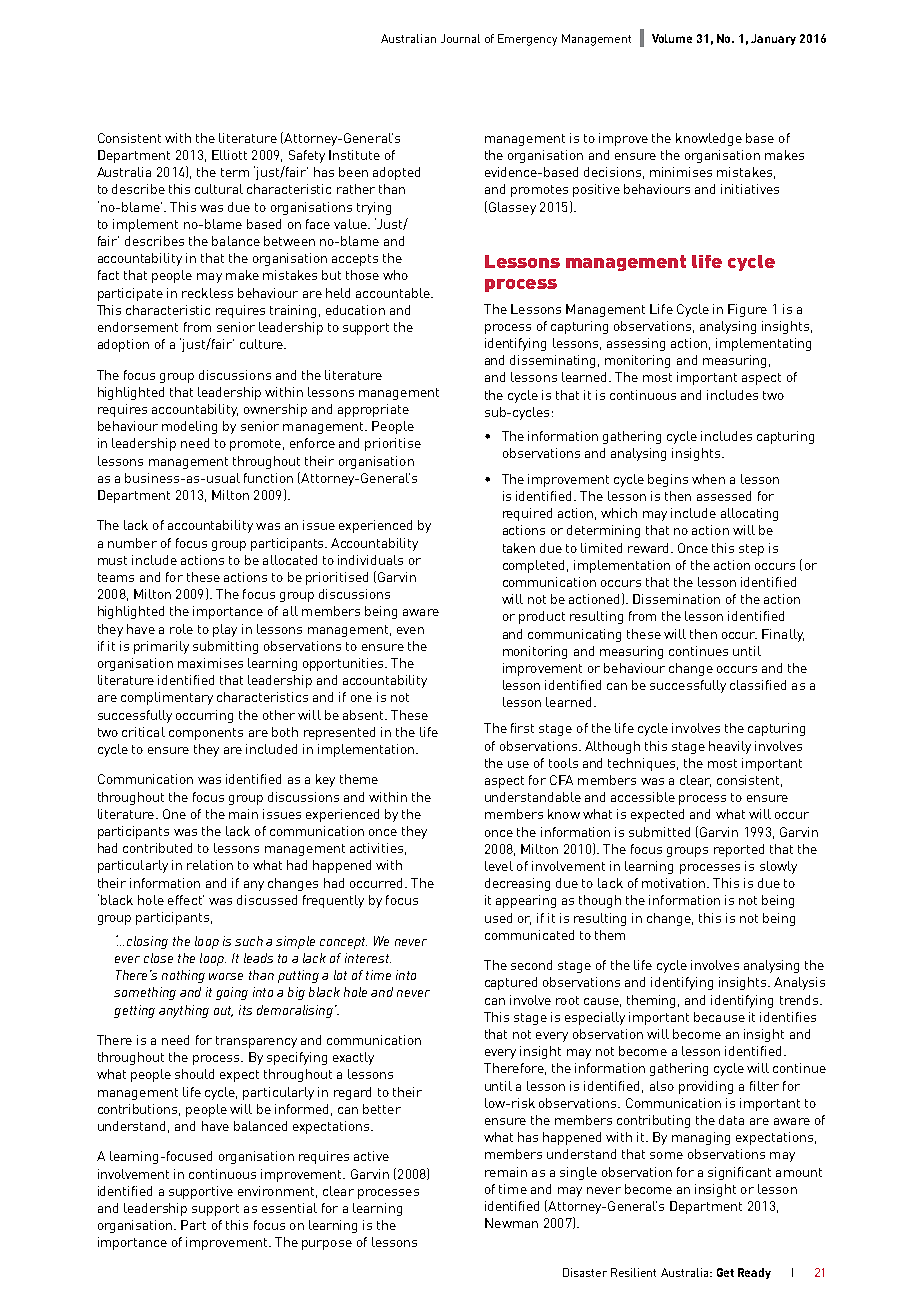  Describe the element at coordinates (672, 38) in the page. I see `Volume` at that location.
